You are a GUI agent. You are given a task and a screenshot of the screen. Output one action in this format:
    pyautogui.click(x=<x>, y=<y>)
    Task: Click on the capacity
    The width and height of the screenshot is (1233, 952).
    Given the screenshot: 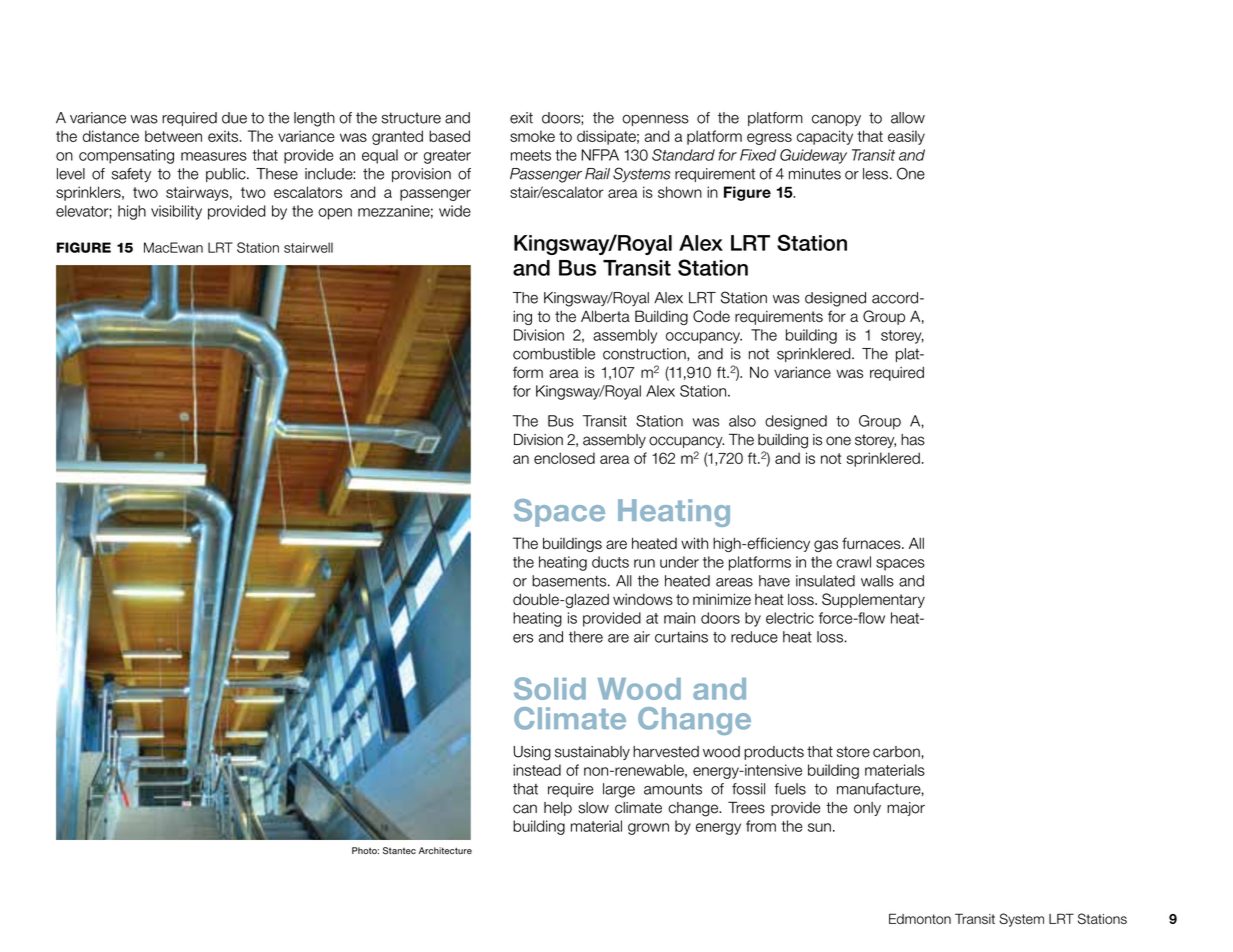 What is the action you would take?
    pyautogui.click(x=825, y=137)
